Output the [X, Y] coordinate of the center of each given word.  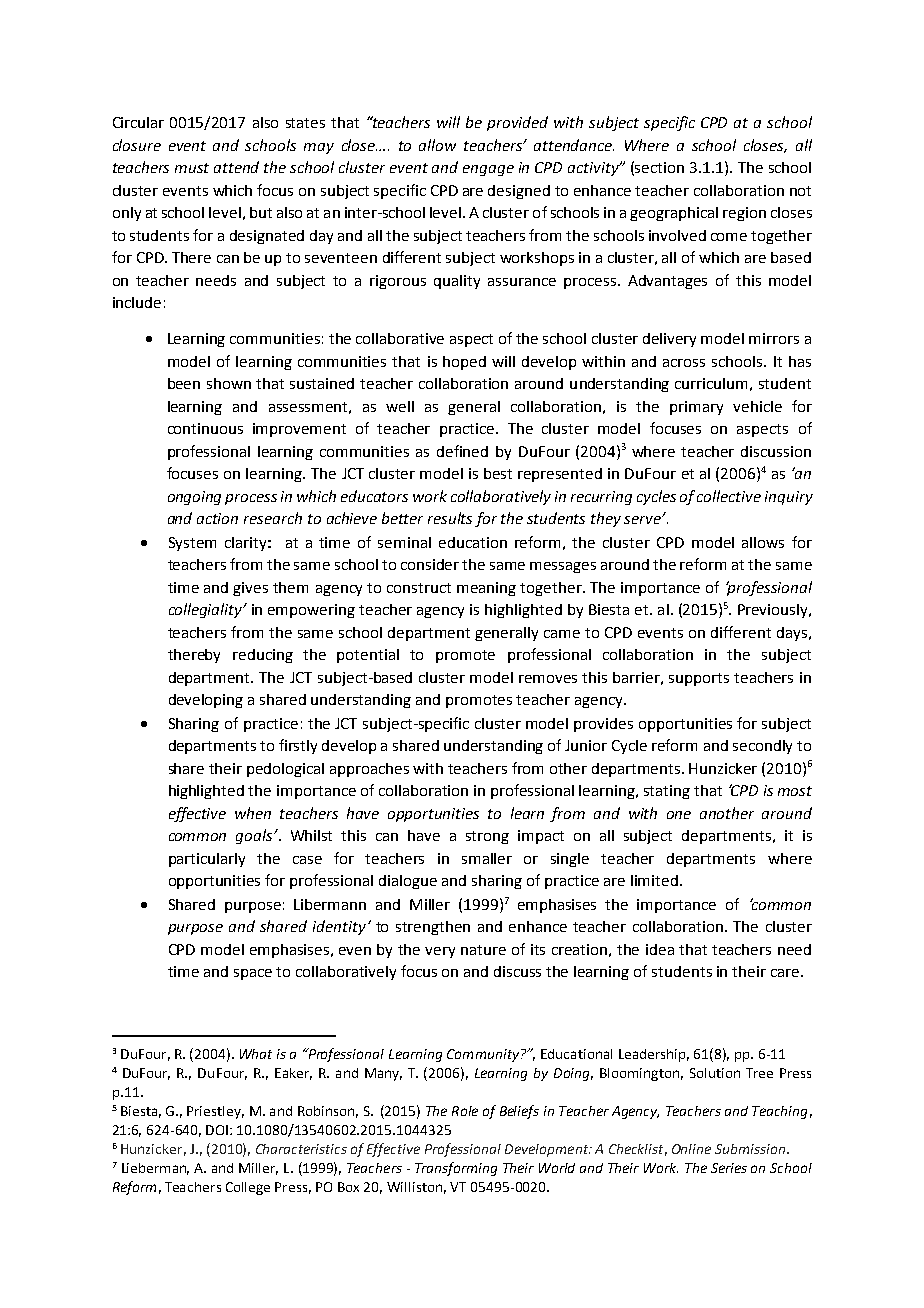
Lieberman [155, 1169]
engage [488, 170]
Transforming [456, 1169]
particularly [207, 860]
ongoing [194, 498]
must [192, 168]
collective [729, 496]
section [659, 167]
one [679, 815]
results [450, 518]
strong [487, 837]
